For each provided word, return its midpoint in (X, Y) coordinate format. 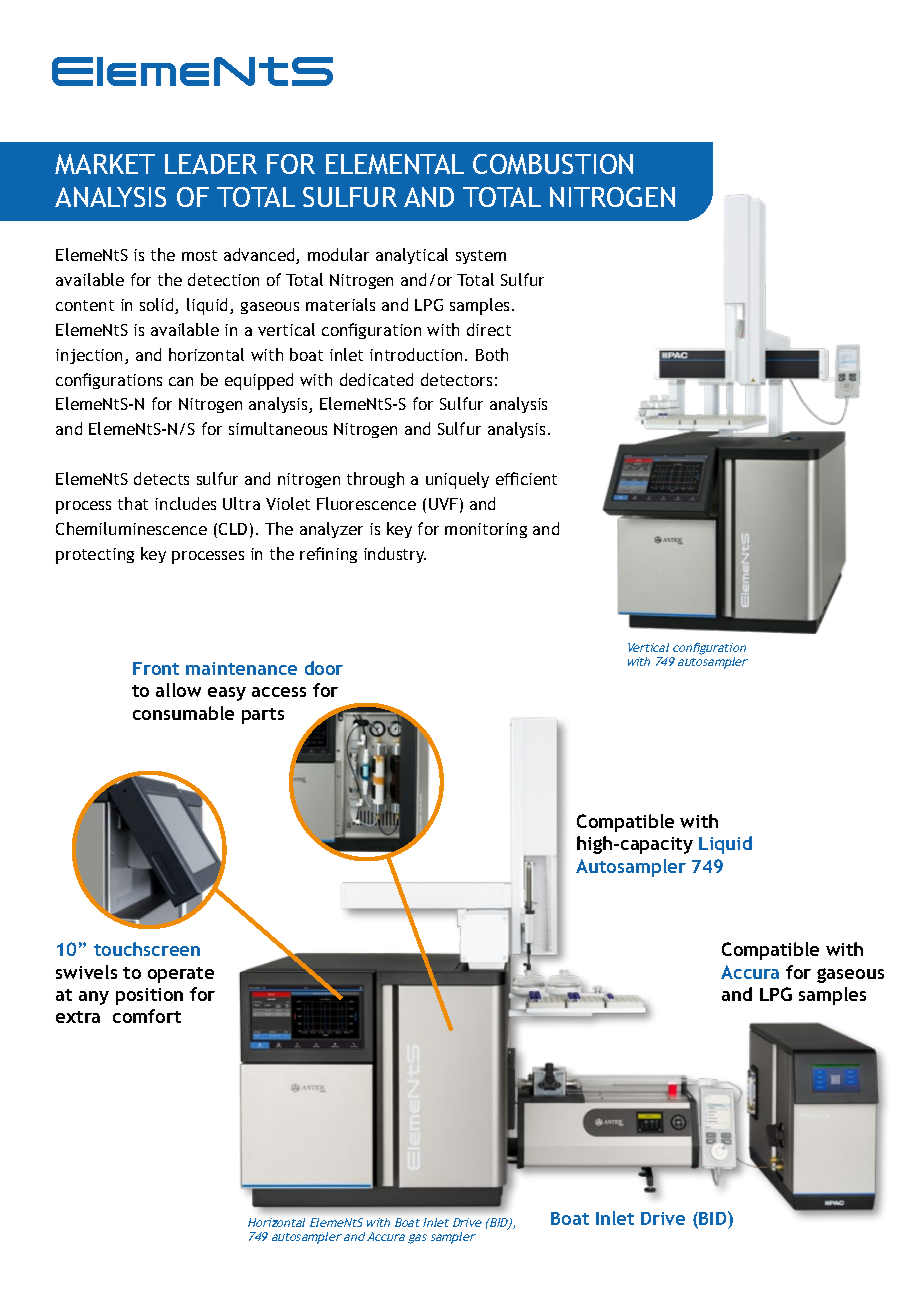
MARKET (105, 164)
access (279, 692)
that (133, 503)
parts (263, 716)
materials (340, 304)
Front (156, 668)
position (149, 996)
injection (91, 356)
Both (492, 354)
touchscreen (147, 949)
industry (395, 555)
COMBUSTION (553, 164)
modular (338, 254)
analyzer (331, 530)
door (324, 668)
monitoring (486, 530)
